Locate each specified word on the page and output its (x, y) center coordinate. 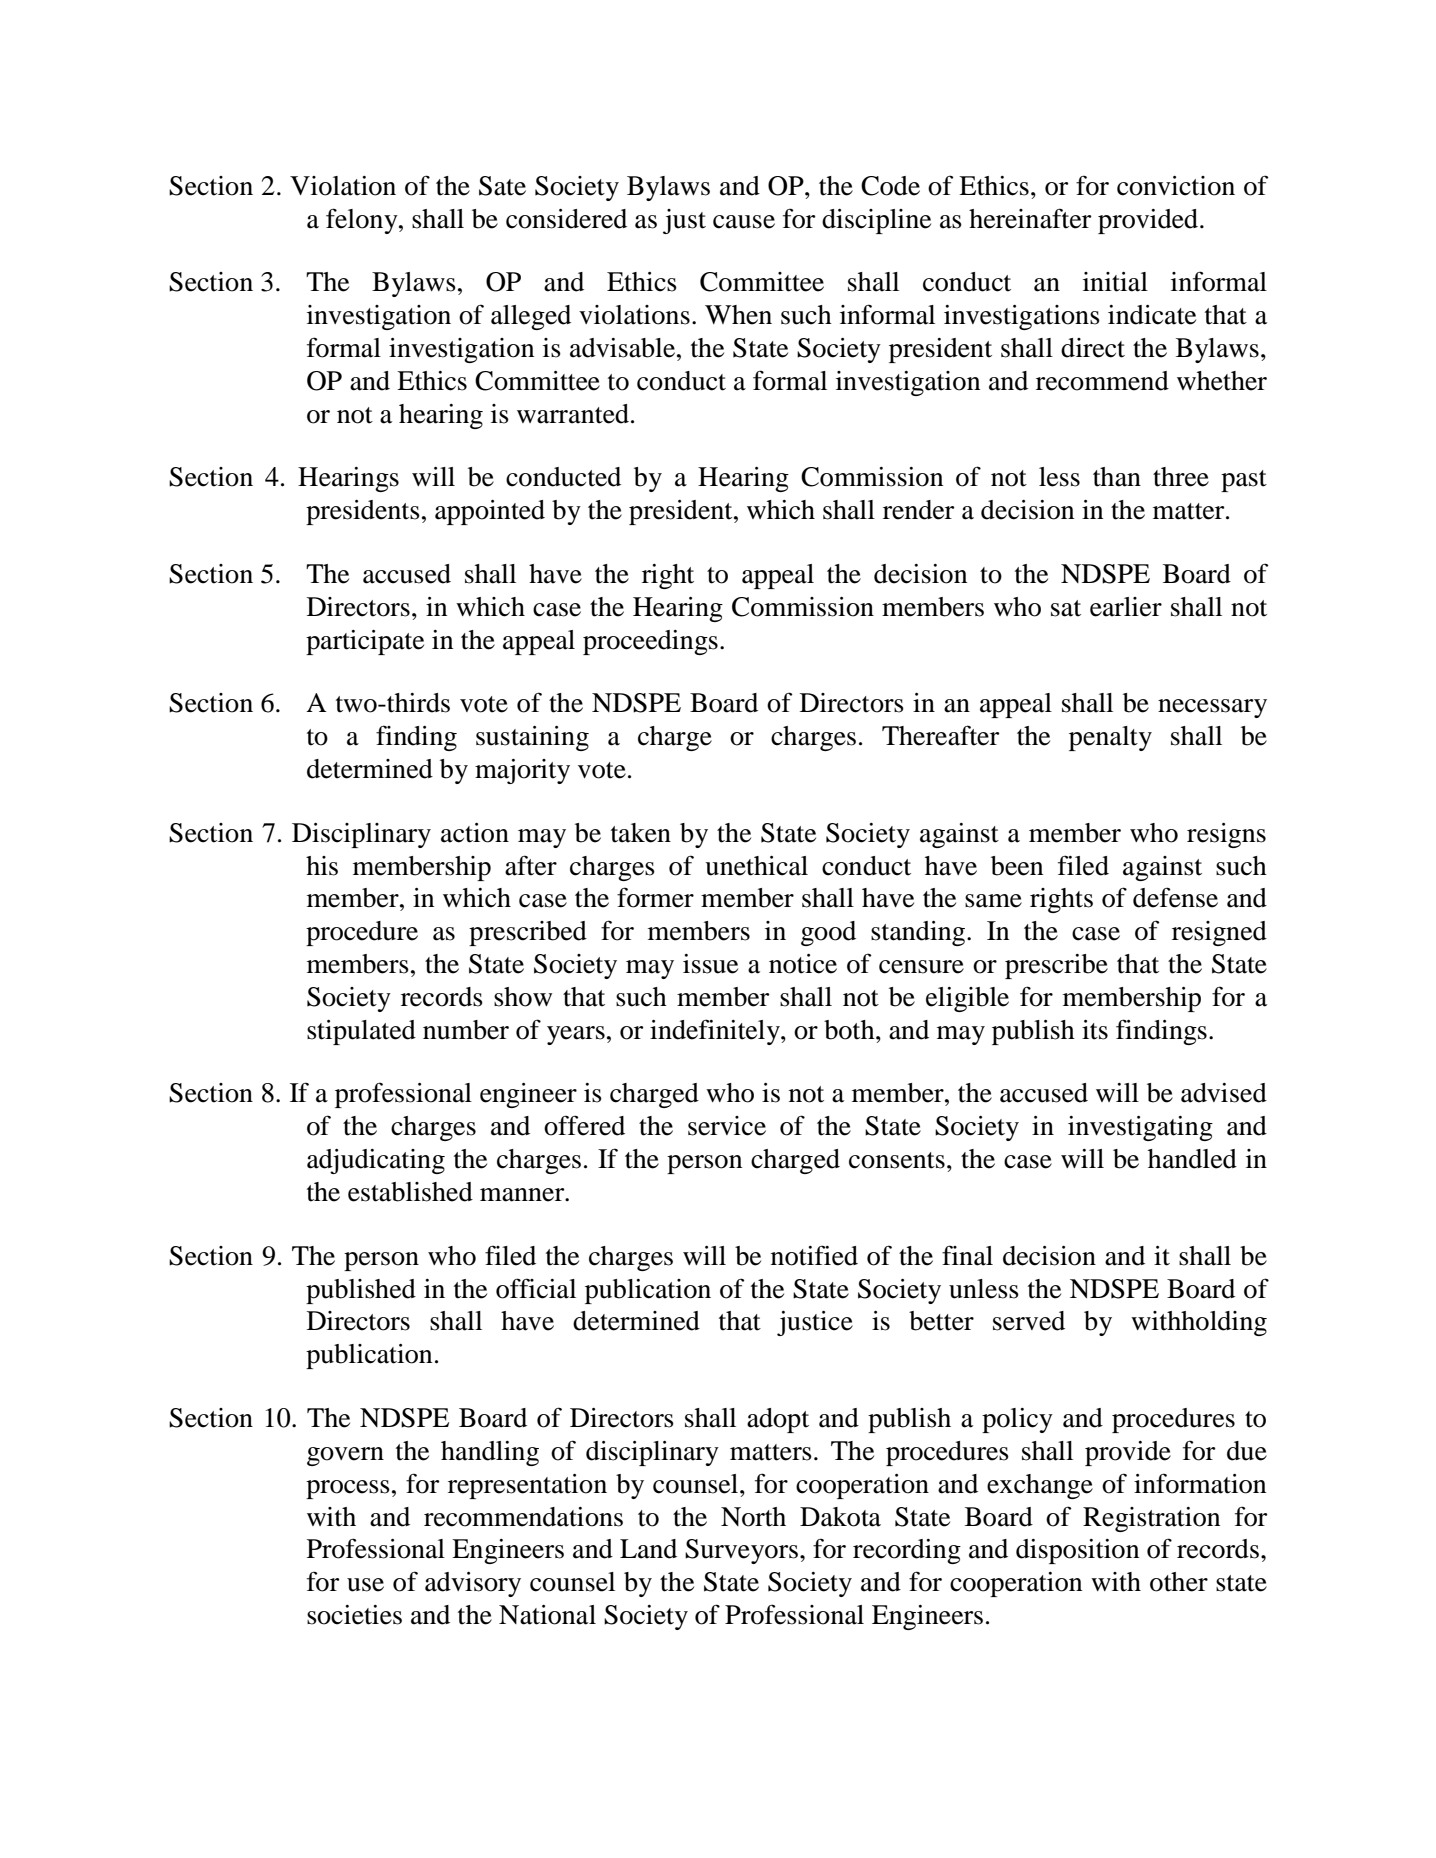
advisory (473, 1584)
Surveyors (741, 1551)
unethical (756, 866)
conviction (1176, 186)
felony (363, 221)
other (1179, 1582)
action (475, 833)
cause (744, 222)
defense (1175, 897)
